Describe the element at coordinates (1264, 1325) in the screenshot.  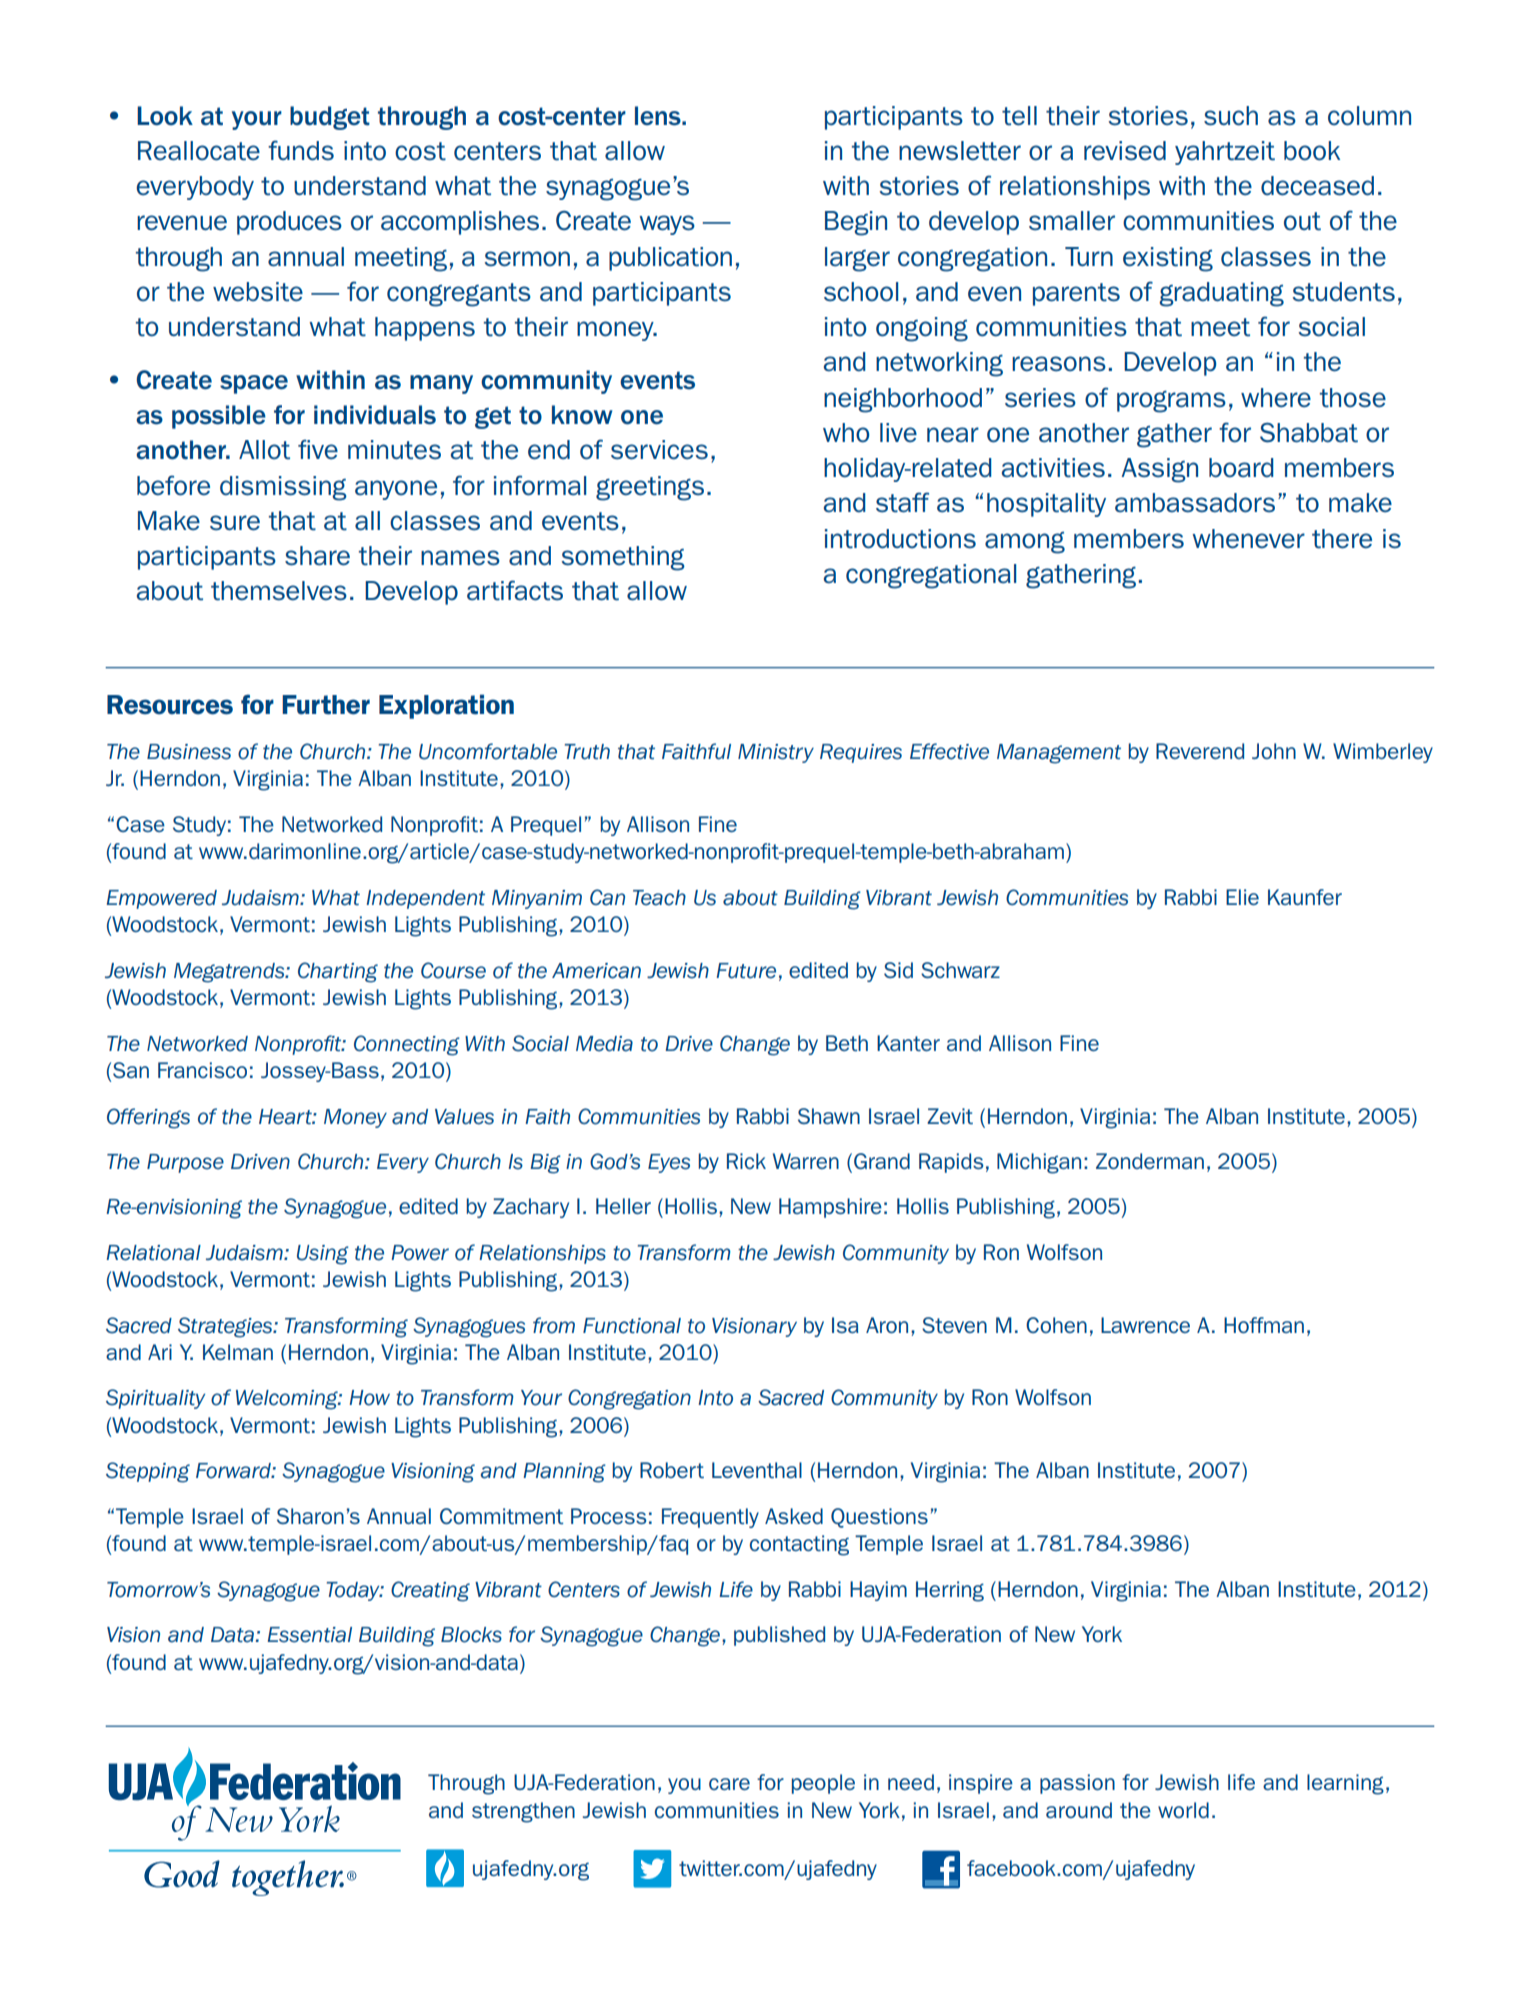
I see `Hoffman` at that location.
